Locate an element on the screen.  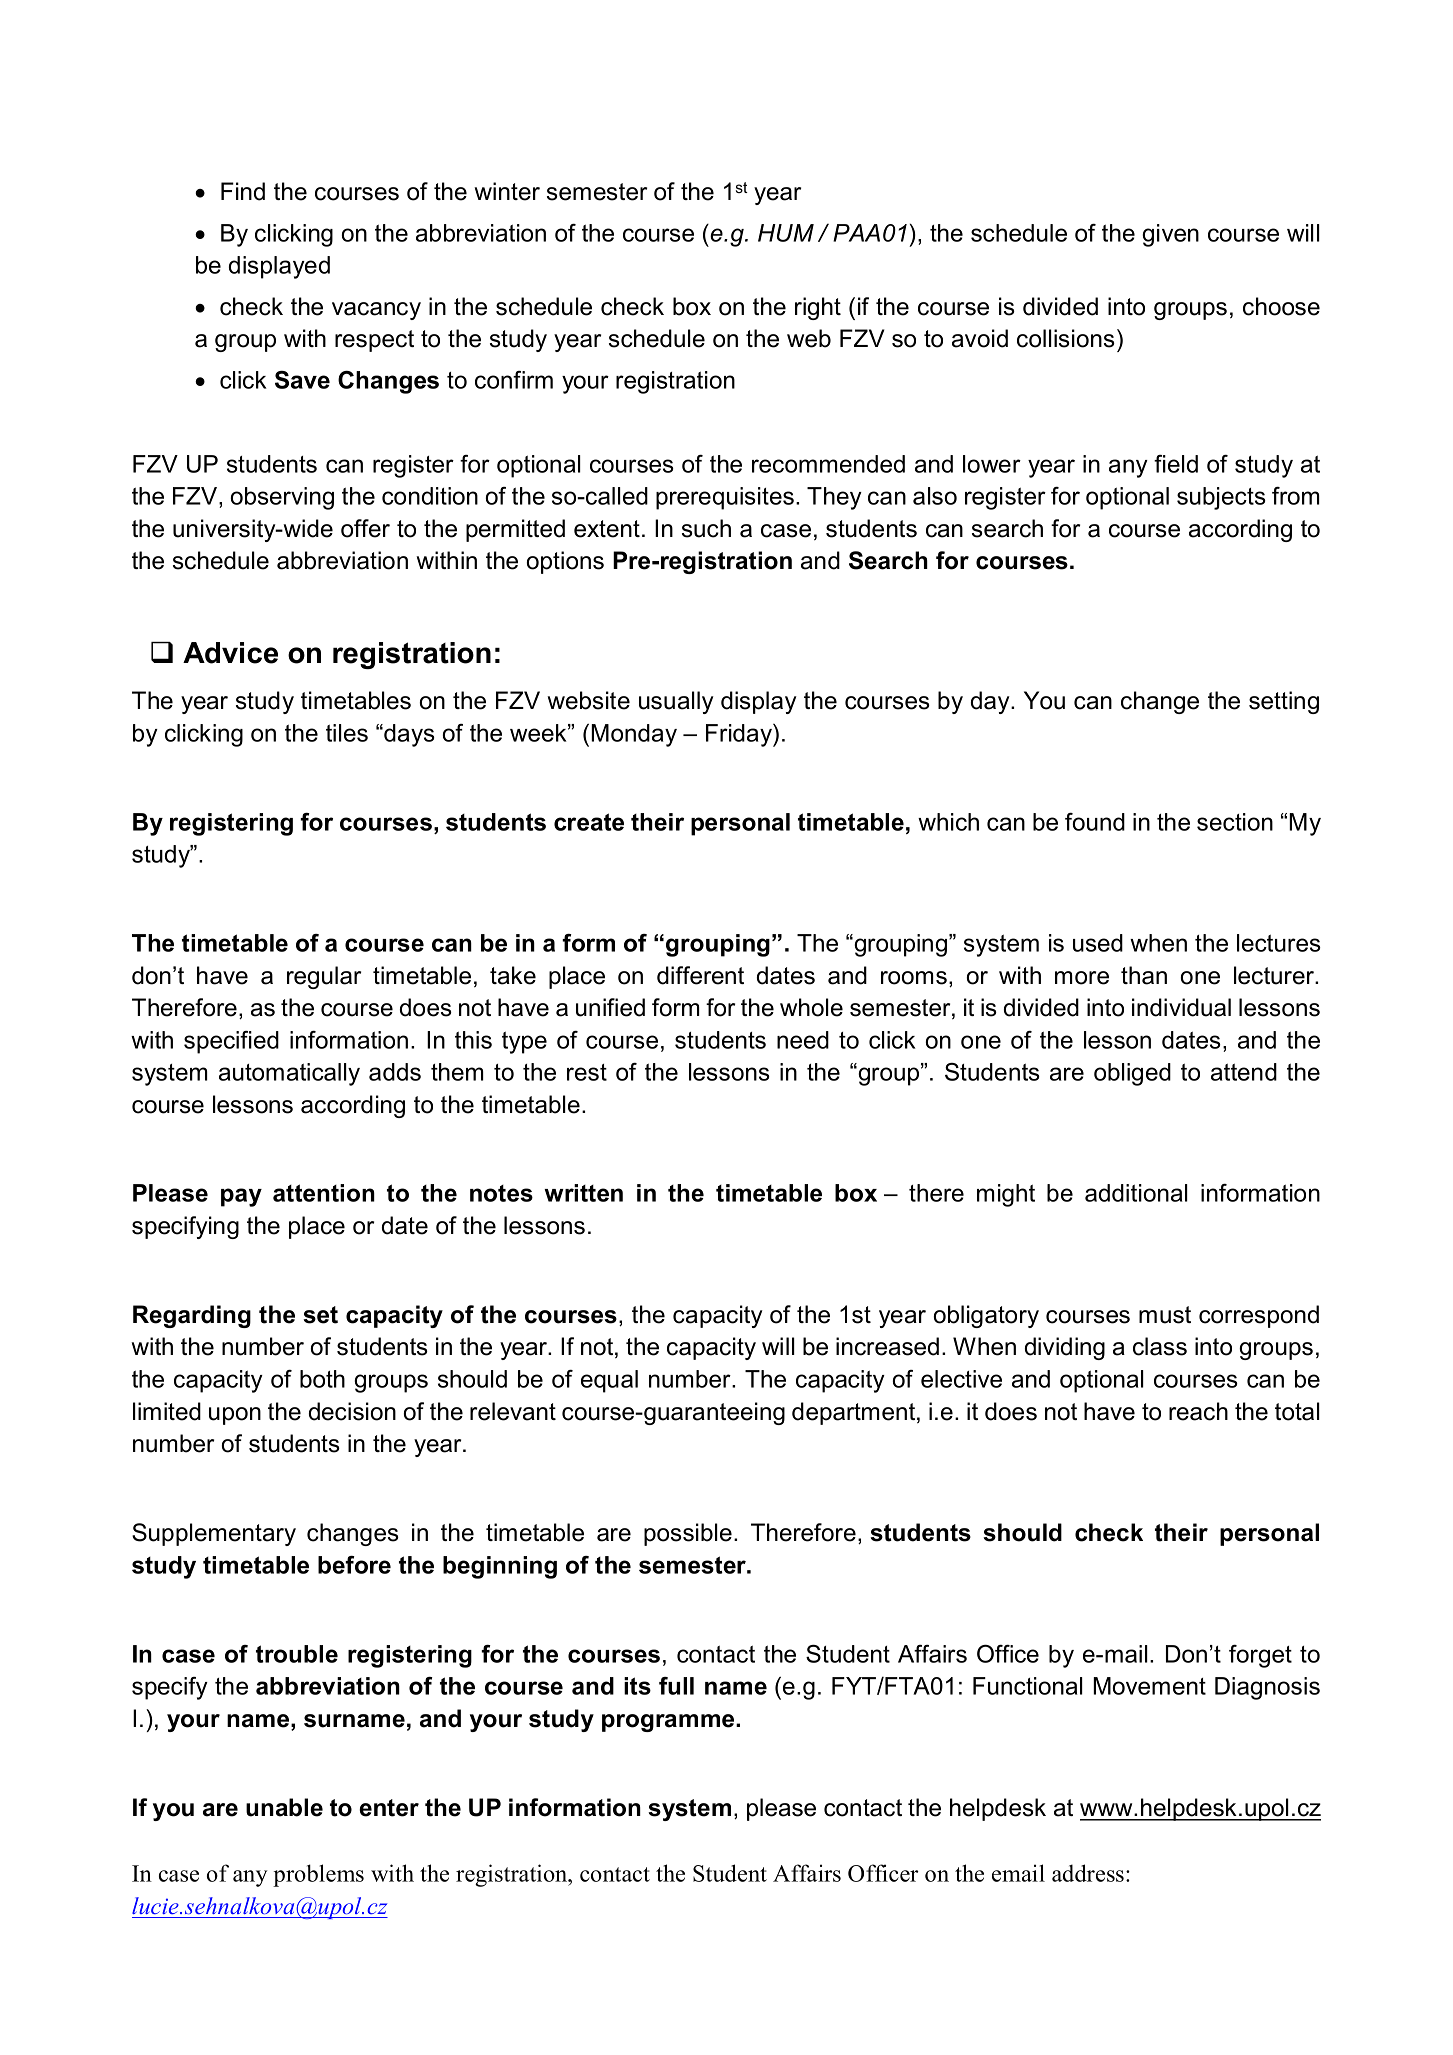
setting is located at coordinates (1284, 702).
